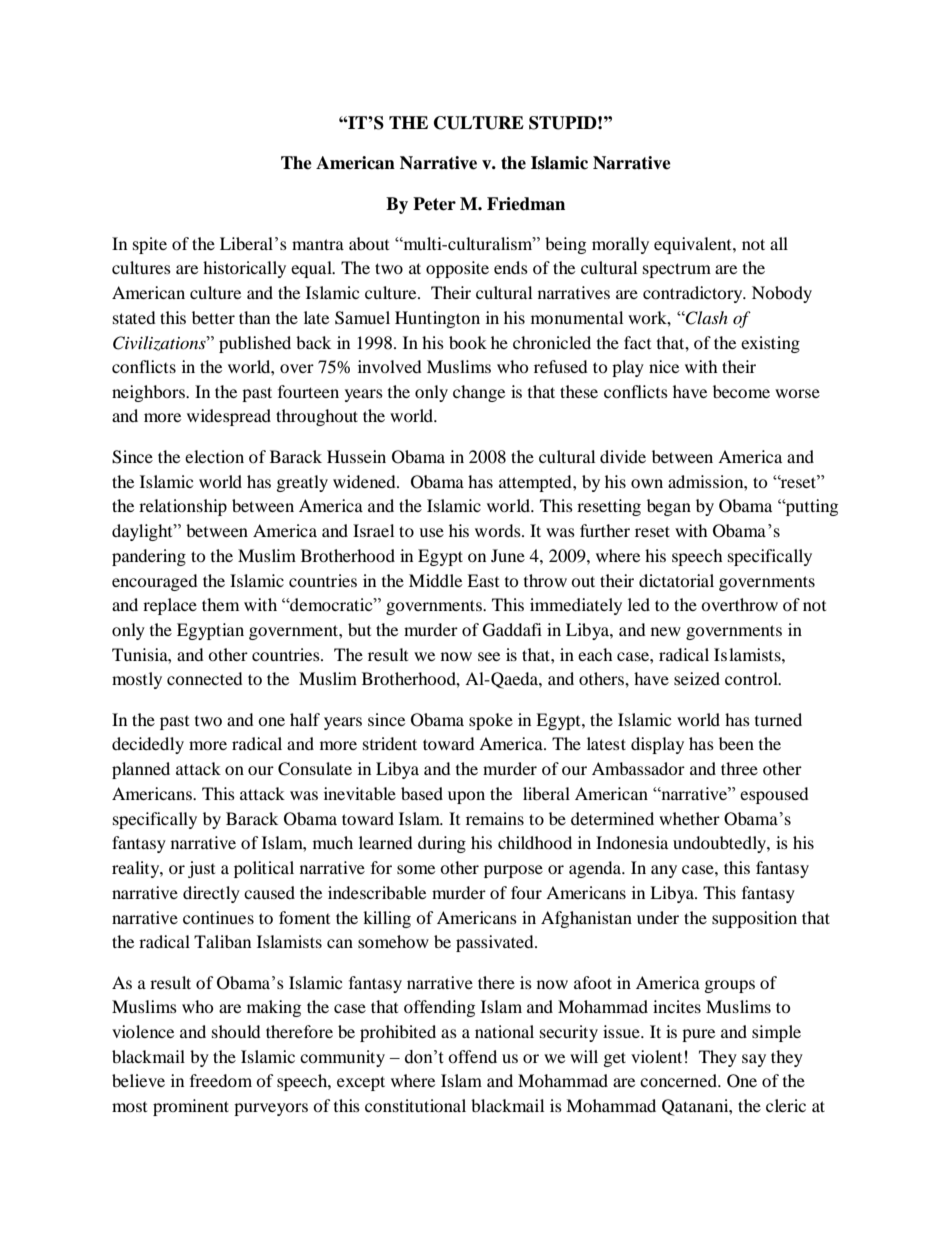 The image size is (952, 1233). Describe the element at coordinates (141, 770) in the screenshot. I see `planned` at that location.
